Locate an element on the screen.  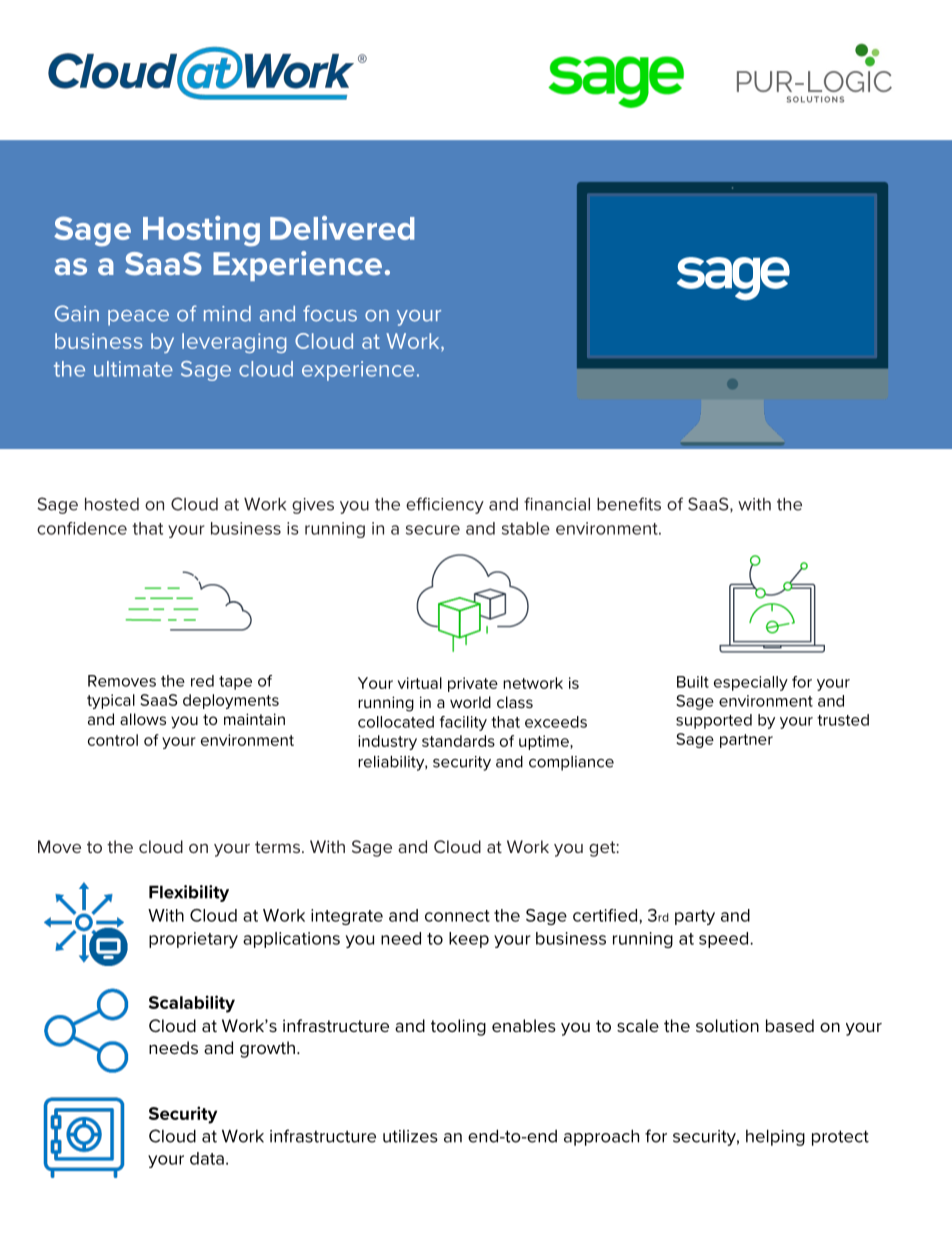
benefits is located at coordinates (629, 504).
